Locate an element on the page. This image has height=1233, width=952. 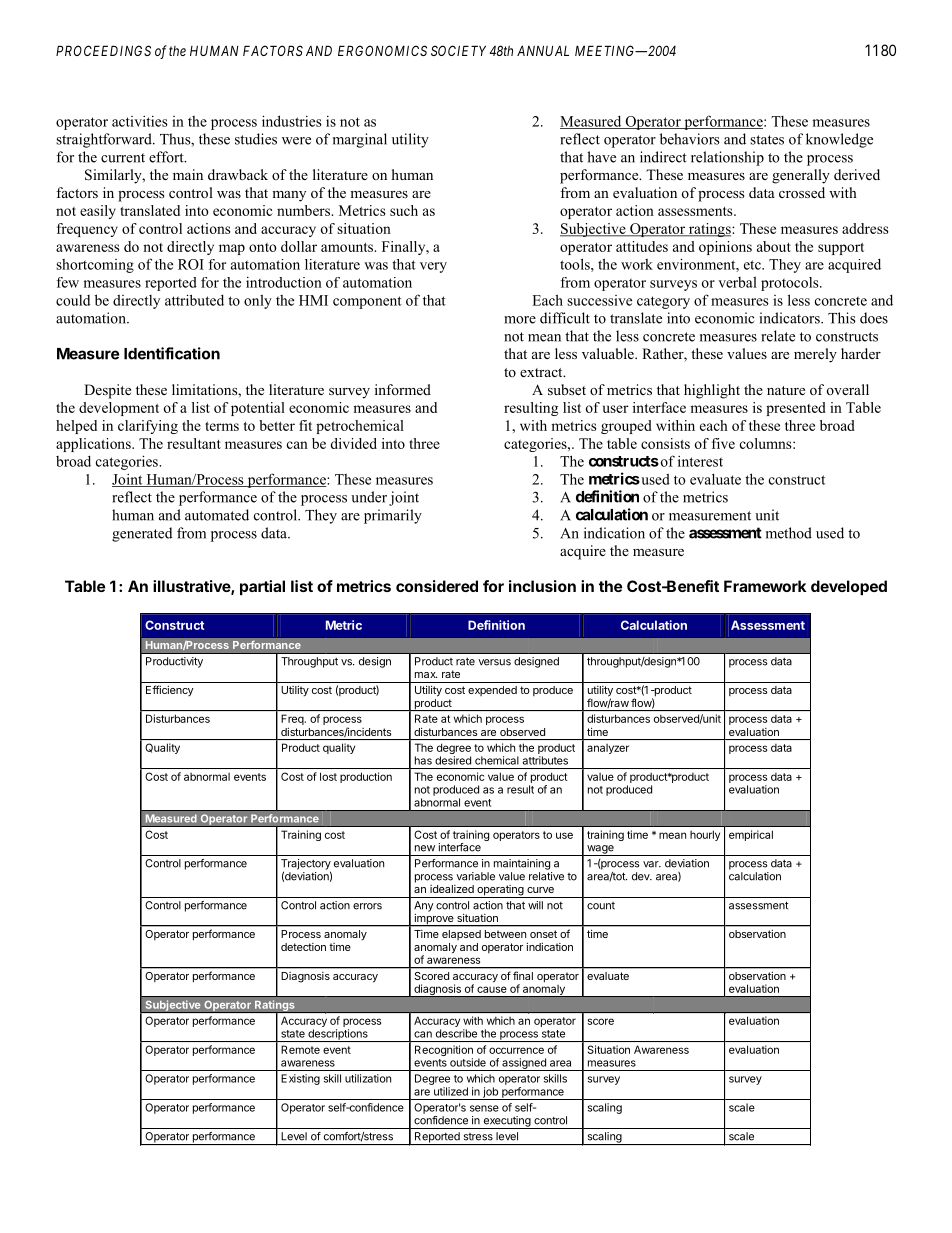
considered is located at coordinates (437, 586).
